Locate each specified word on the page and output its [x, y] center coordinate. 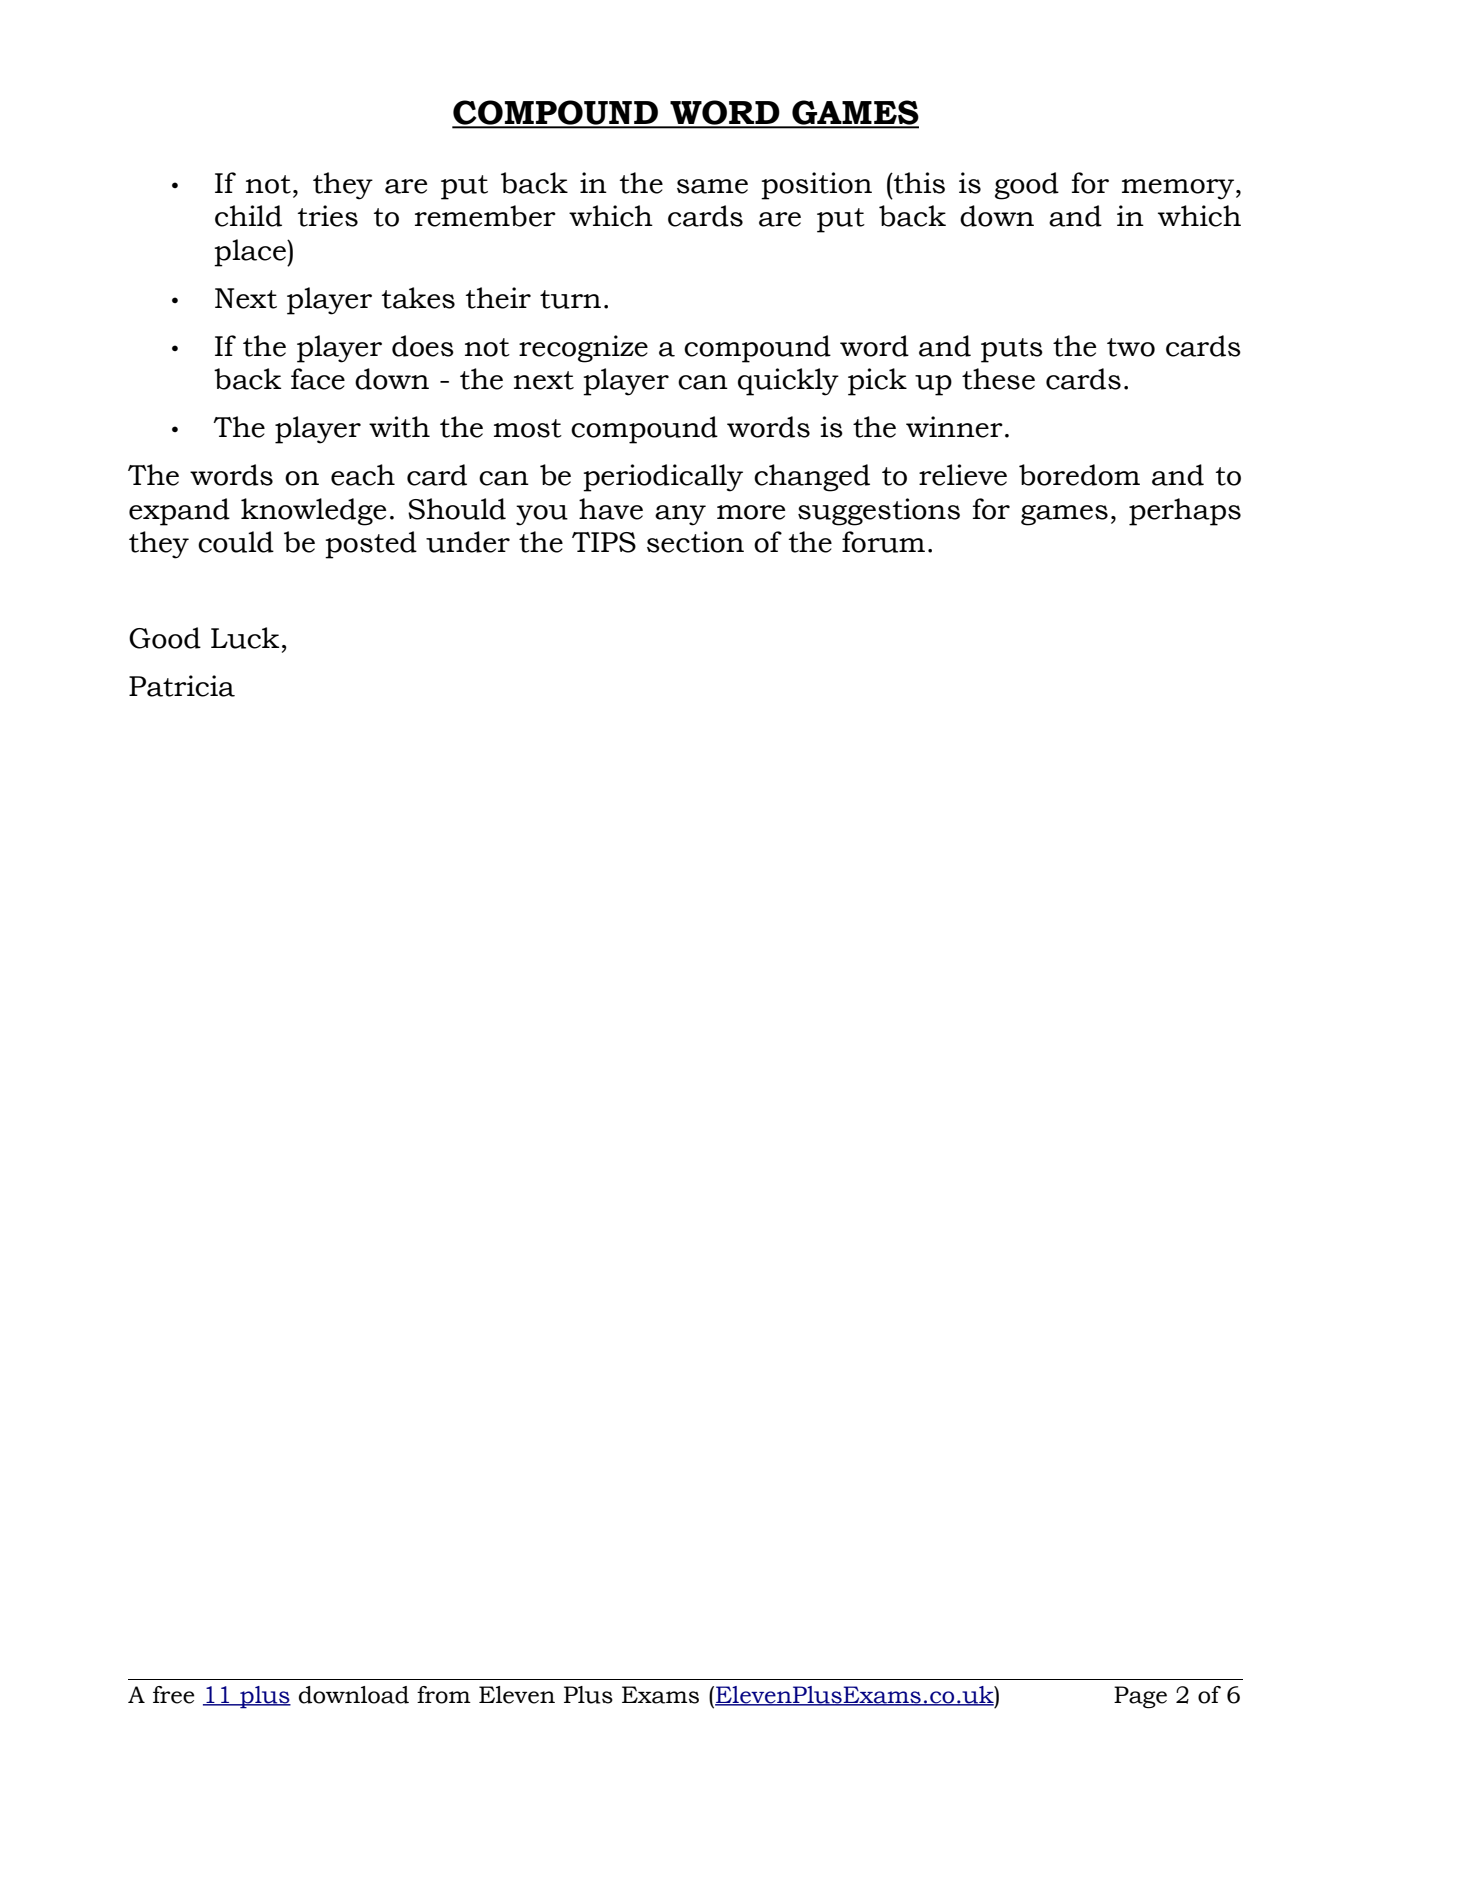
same [712, 186]
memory [1178, 189]
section [695, 542]
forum [883, 542]
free [174, 1695]
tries [328, 216]
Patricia [182, 686]
